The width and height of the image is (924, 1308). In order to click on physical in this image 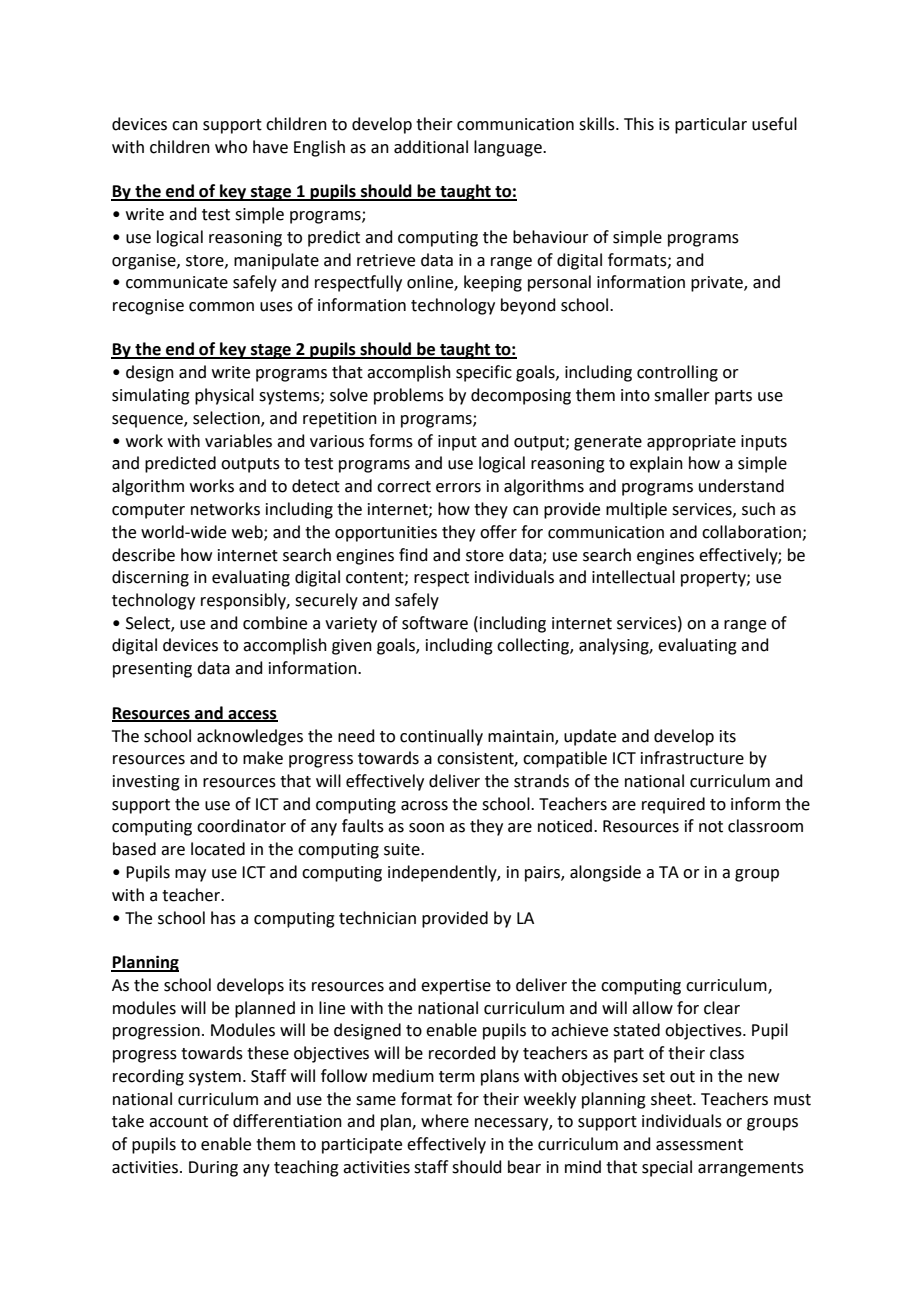, I will do `click(224, 396)`.
